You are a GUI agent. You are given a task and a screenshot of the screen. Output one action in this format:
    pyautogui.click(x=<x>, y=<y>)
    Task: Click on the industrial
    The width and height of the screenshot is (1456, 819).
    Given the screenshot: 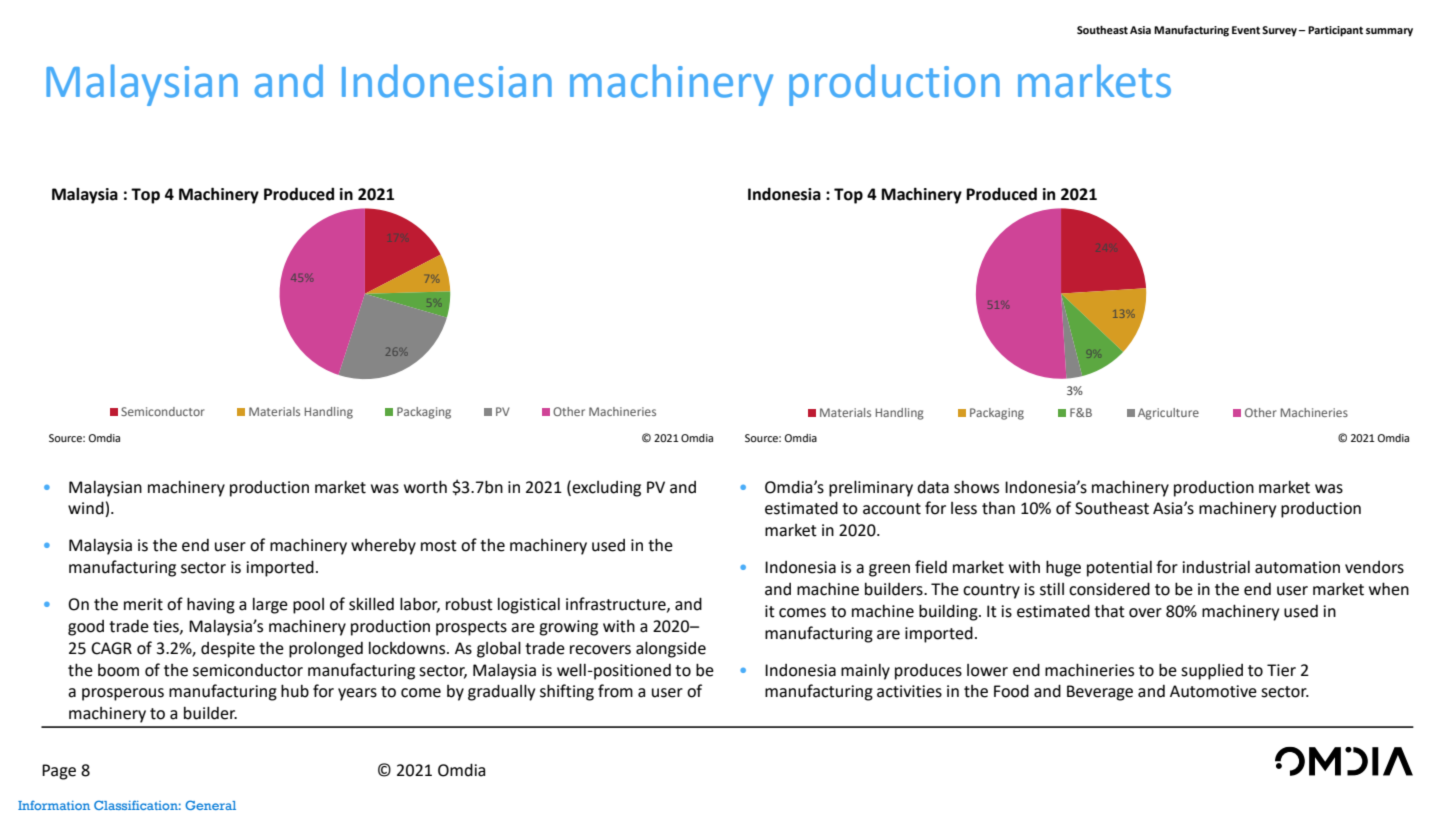 What is the action you would take?
    pyautogui.click(x=1216, y=567)
